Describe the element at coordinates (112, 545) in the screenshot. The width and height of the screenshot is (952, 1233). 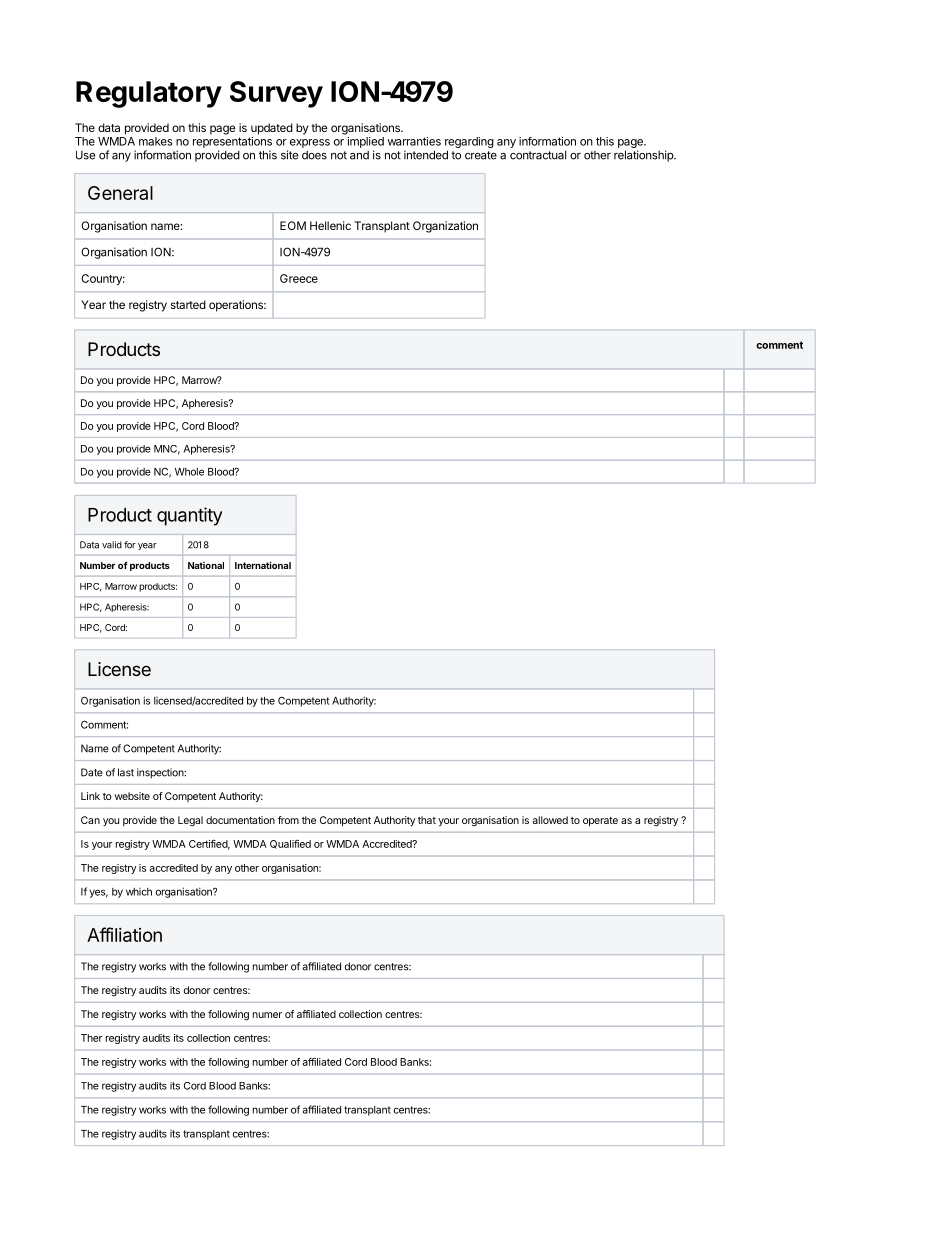
I see `valid` at that location.
